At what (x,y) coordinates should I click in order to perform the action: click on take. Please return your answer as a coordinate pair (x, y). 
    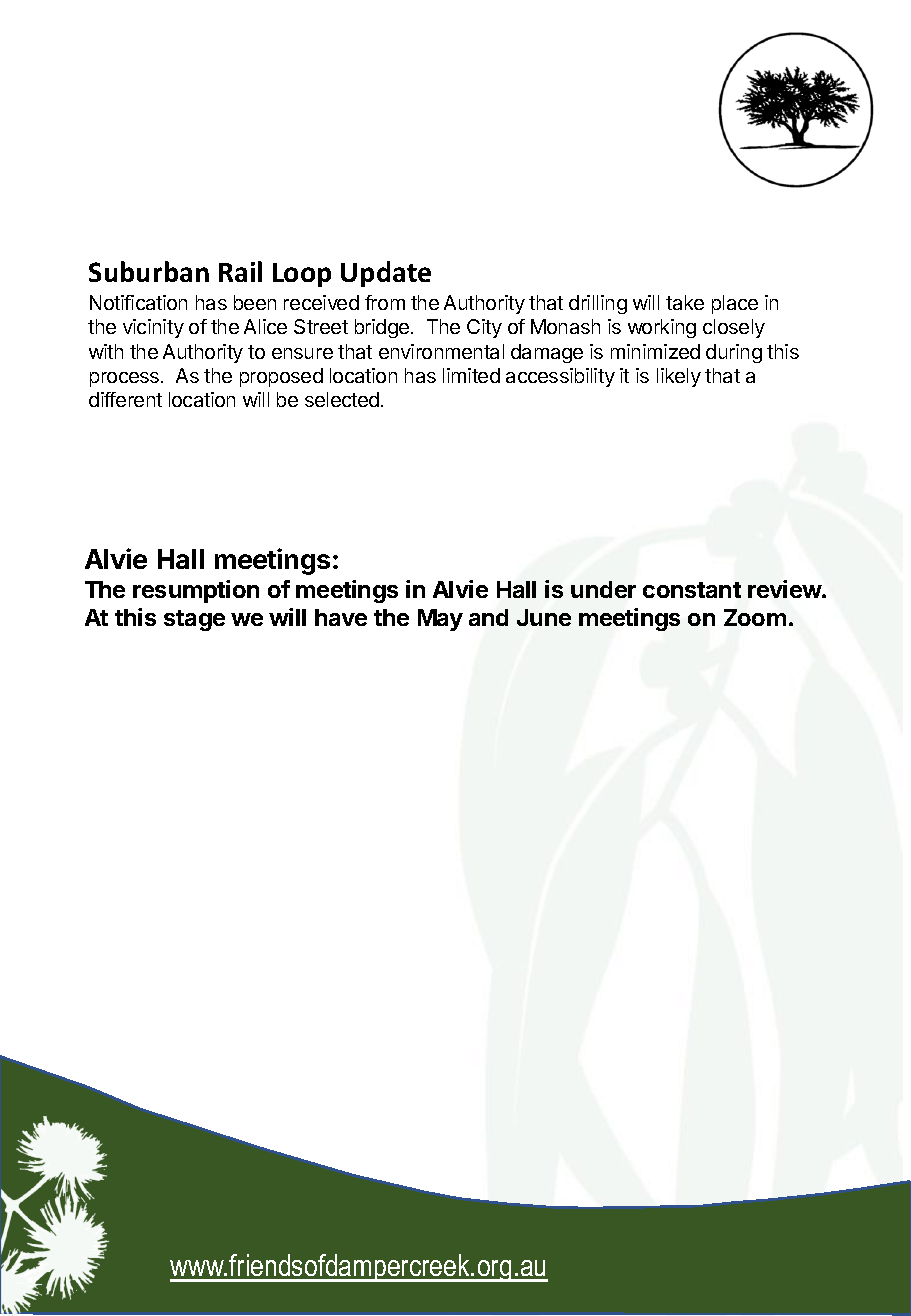
    Looking at the image, I should click on (685, 302).
